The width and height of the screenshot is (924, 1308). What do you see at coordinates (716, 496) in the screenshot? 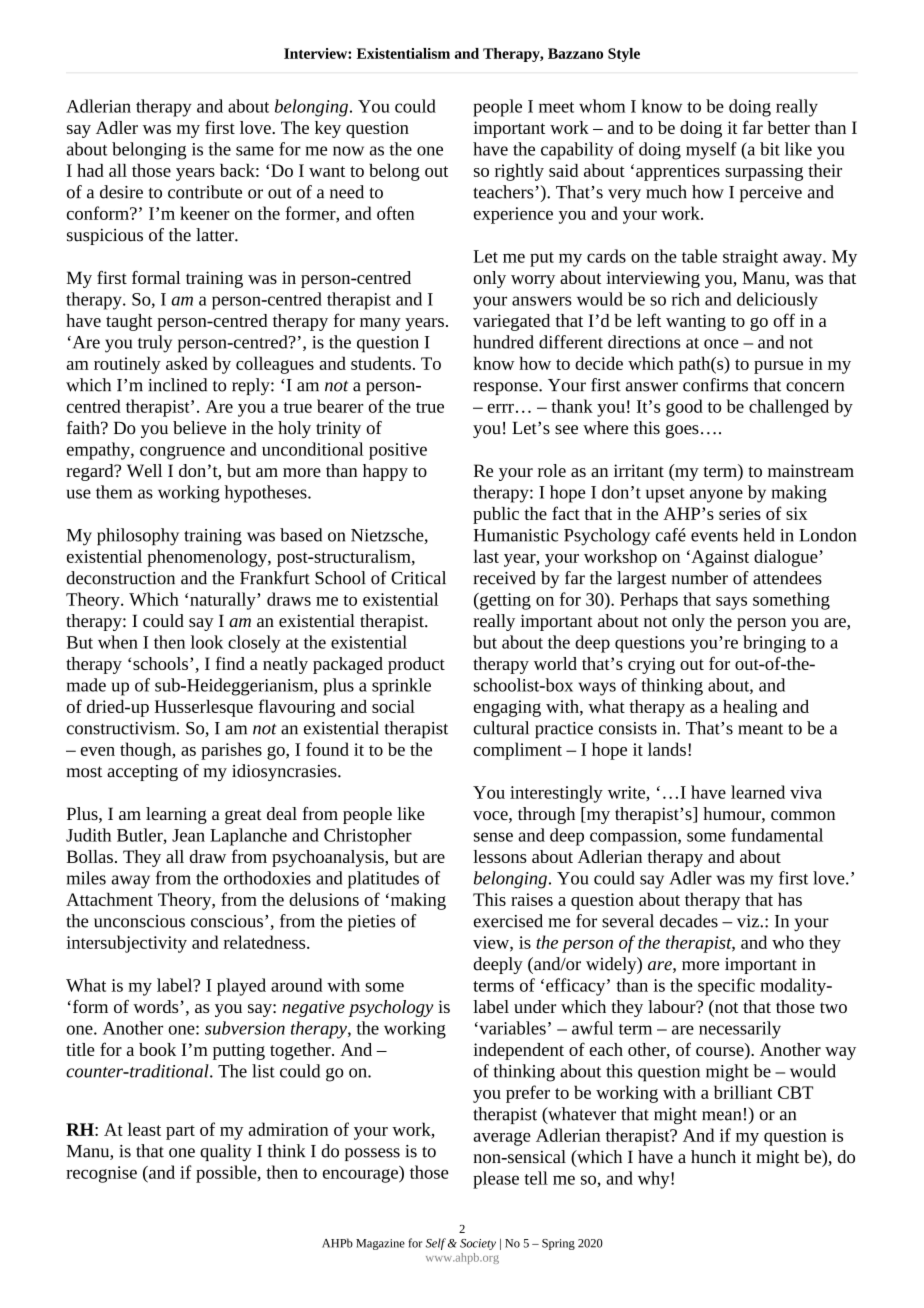
I see `anyone` at bounding box center [716, 496].
